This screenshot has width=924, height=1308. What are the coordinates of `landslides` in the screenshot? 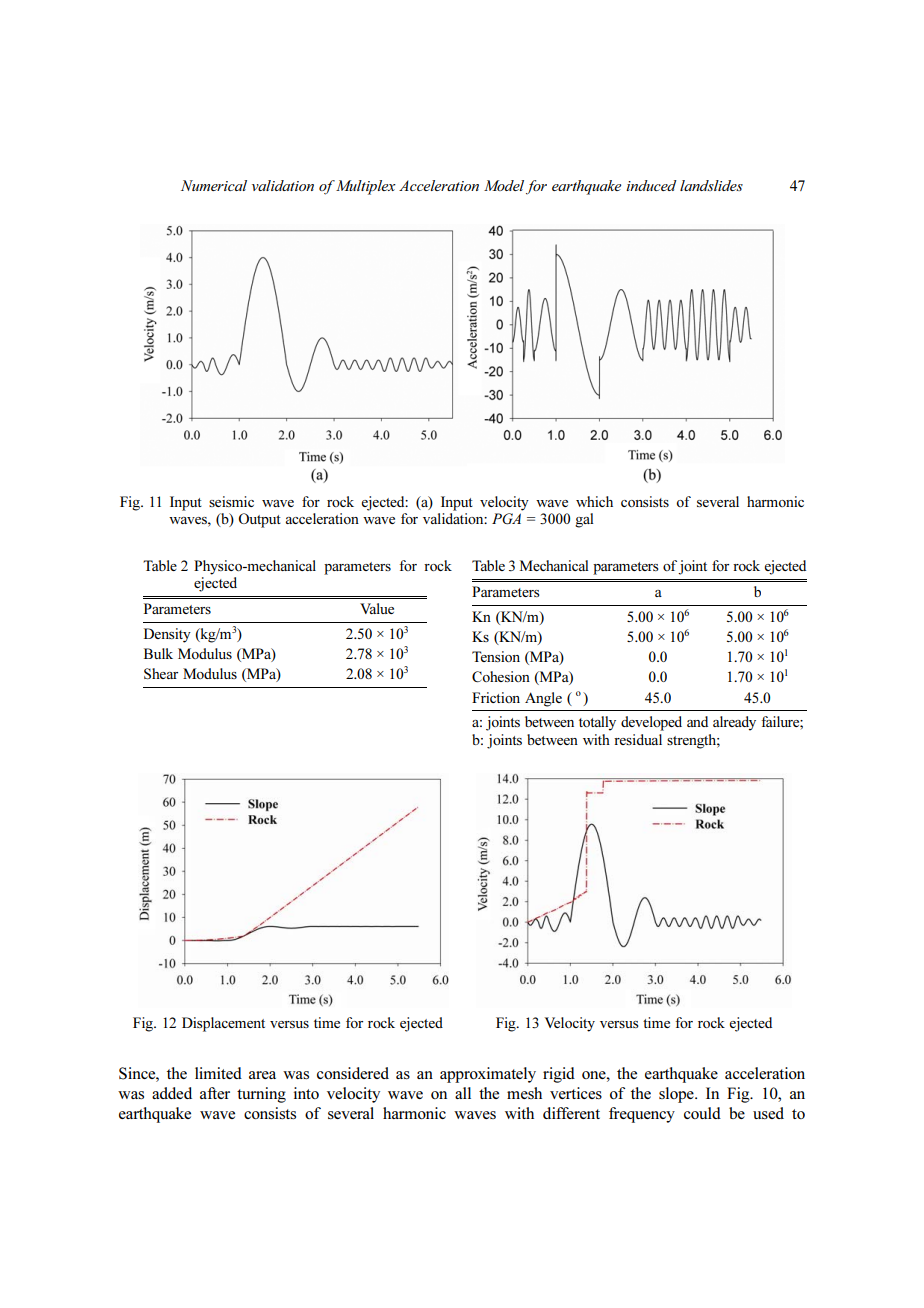 It's located at (711, 185).
